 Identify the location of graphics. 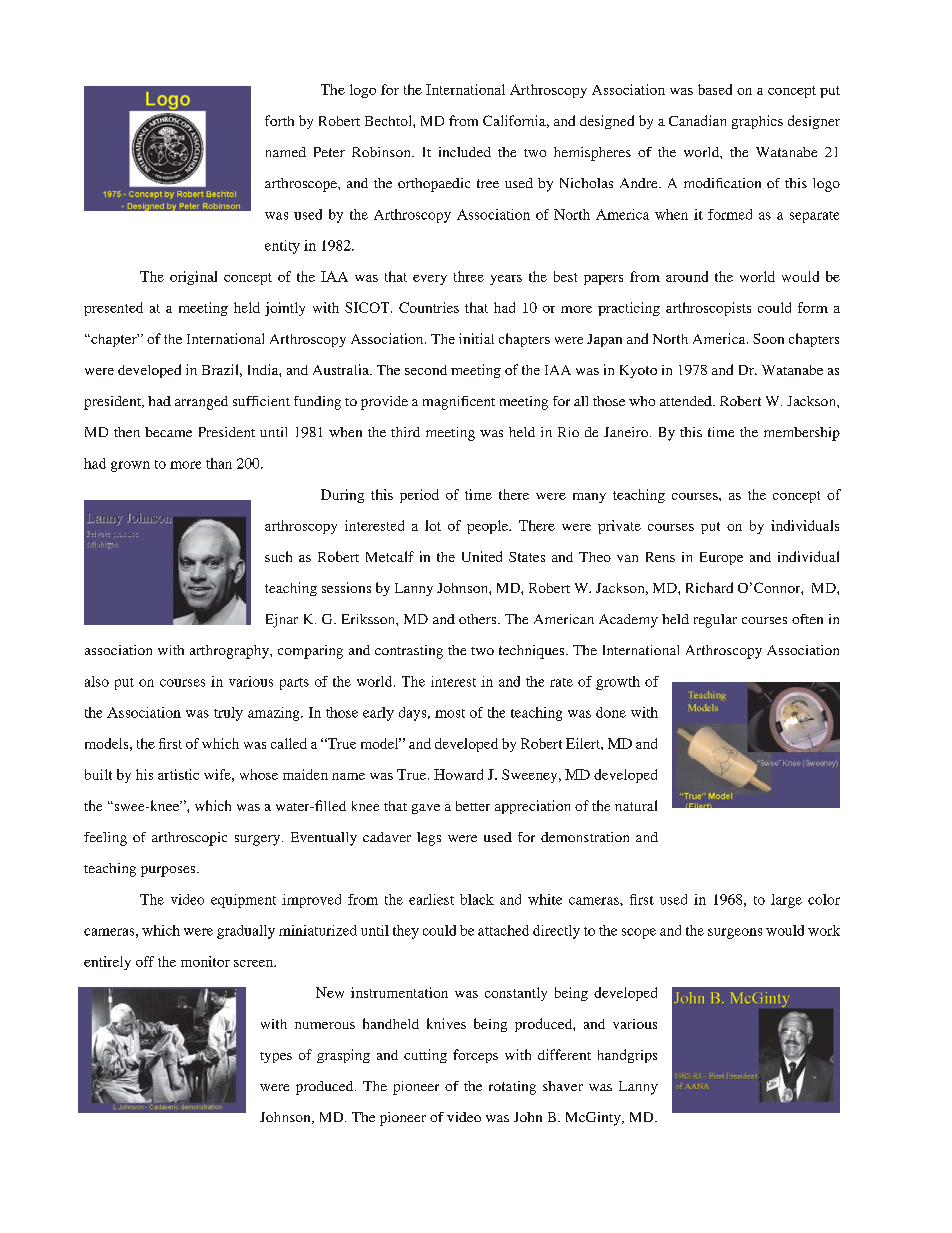
(757, 122).
